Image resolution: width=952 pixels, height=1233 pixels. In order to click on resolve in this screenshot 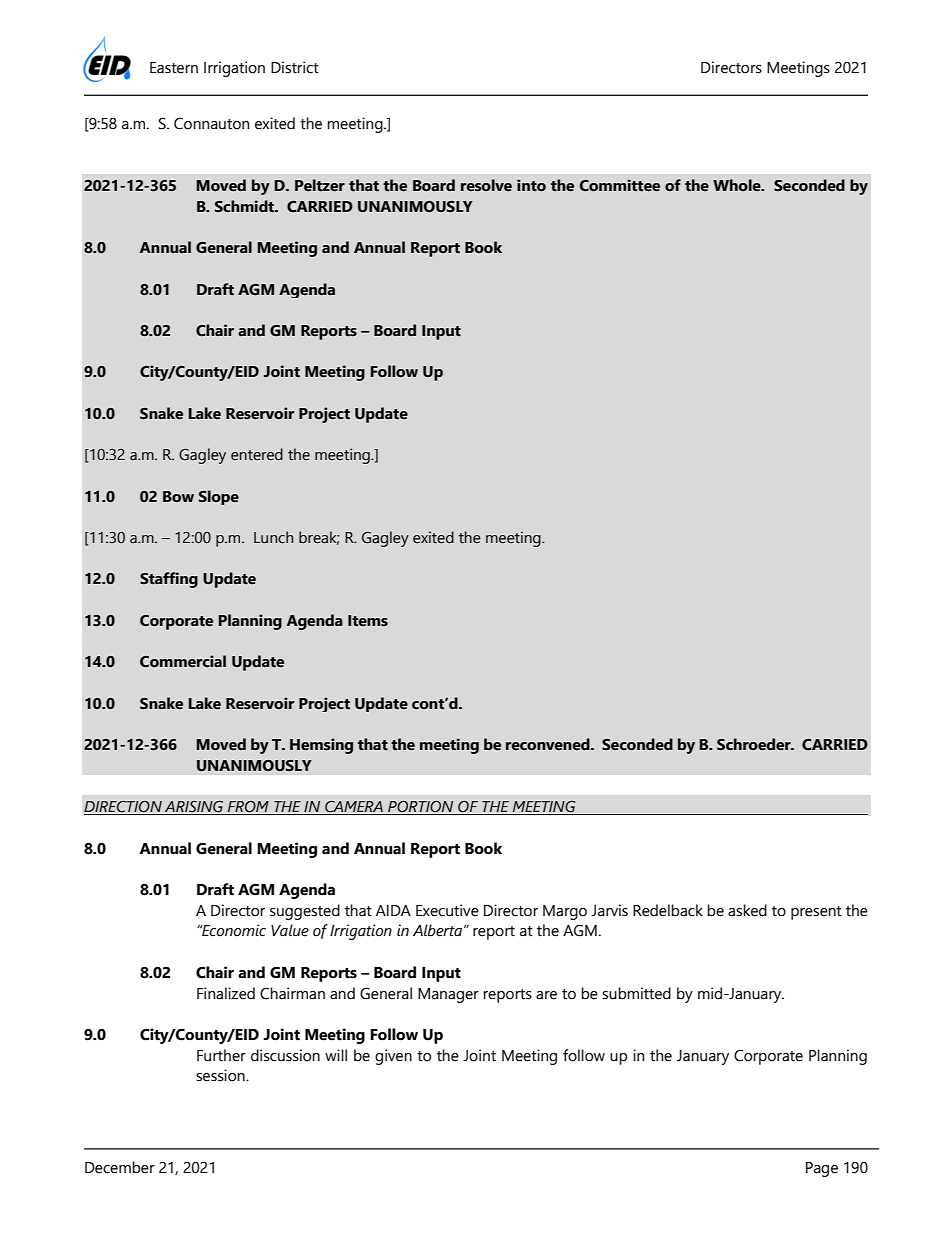, I will do `click(486, 185)`.
